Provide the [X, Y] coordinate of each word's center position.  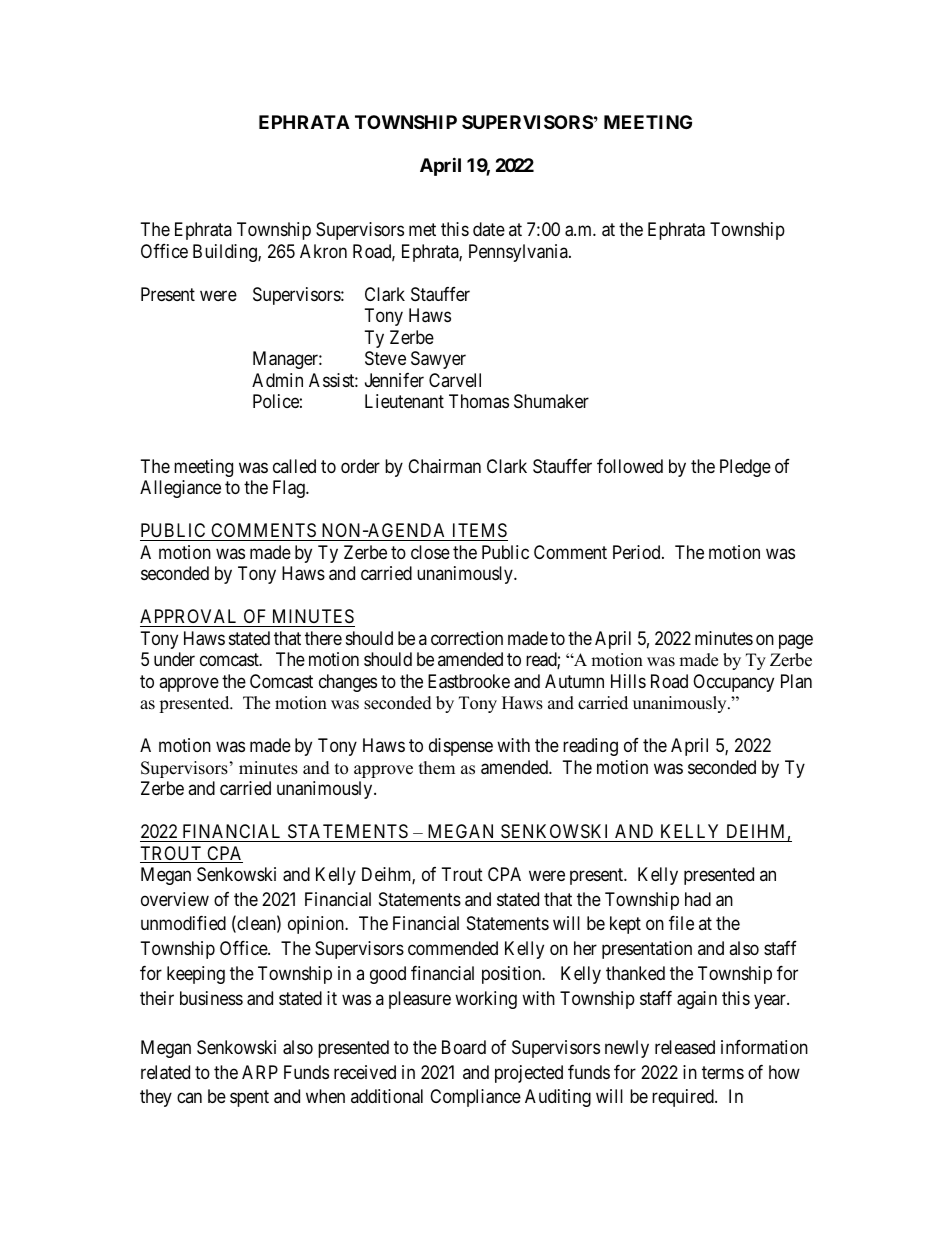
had [698, 899]
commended [453, 948]
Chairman [444, 466]
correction [467, 638]
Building [226, 253]
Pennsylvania [519, 253]
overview [175, 899]
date [489, 229]
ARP [260, 1072]
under [174, 659]
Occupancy [733, 683]
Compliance [475, 1098]
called [294, 466]
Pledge [745, 468]
